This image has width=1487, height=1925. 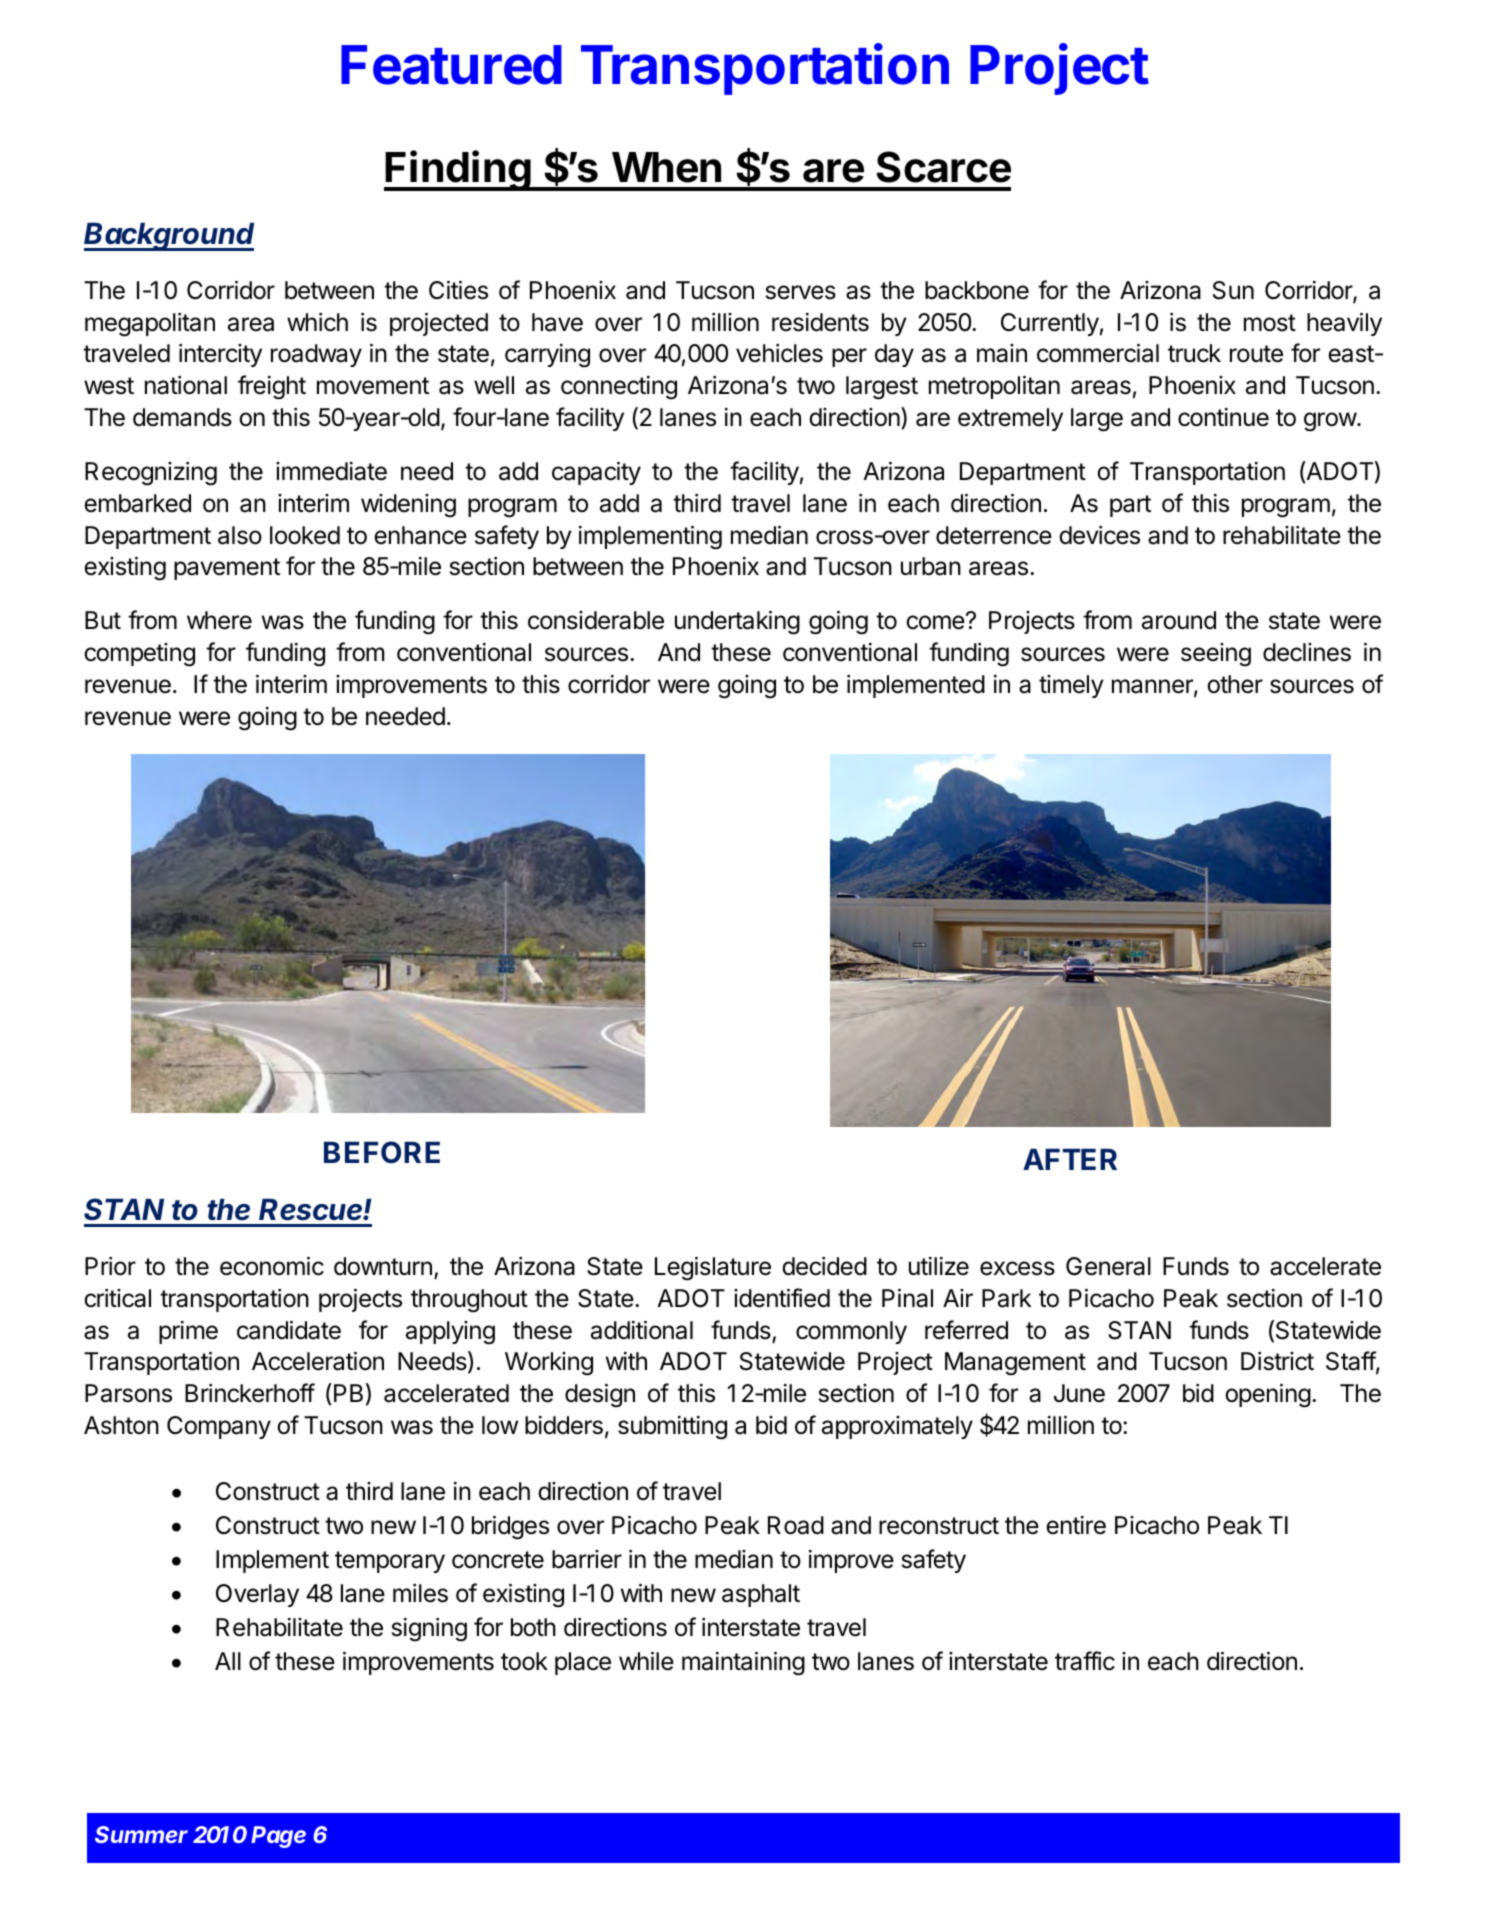 I want to click on where, so click(x=219, y=620).
